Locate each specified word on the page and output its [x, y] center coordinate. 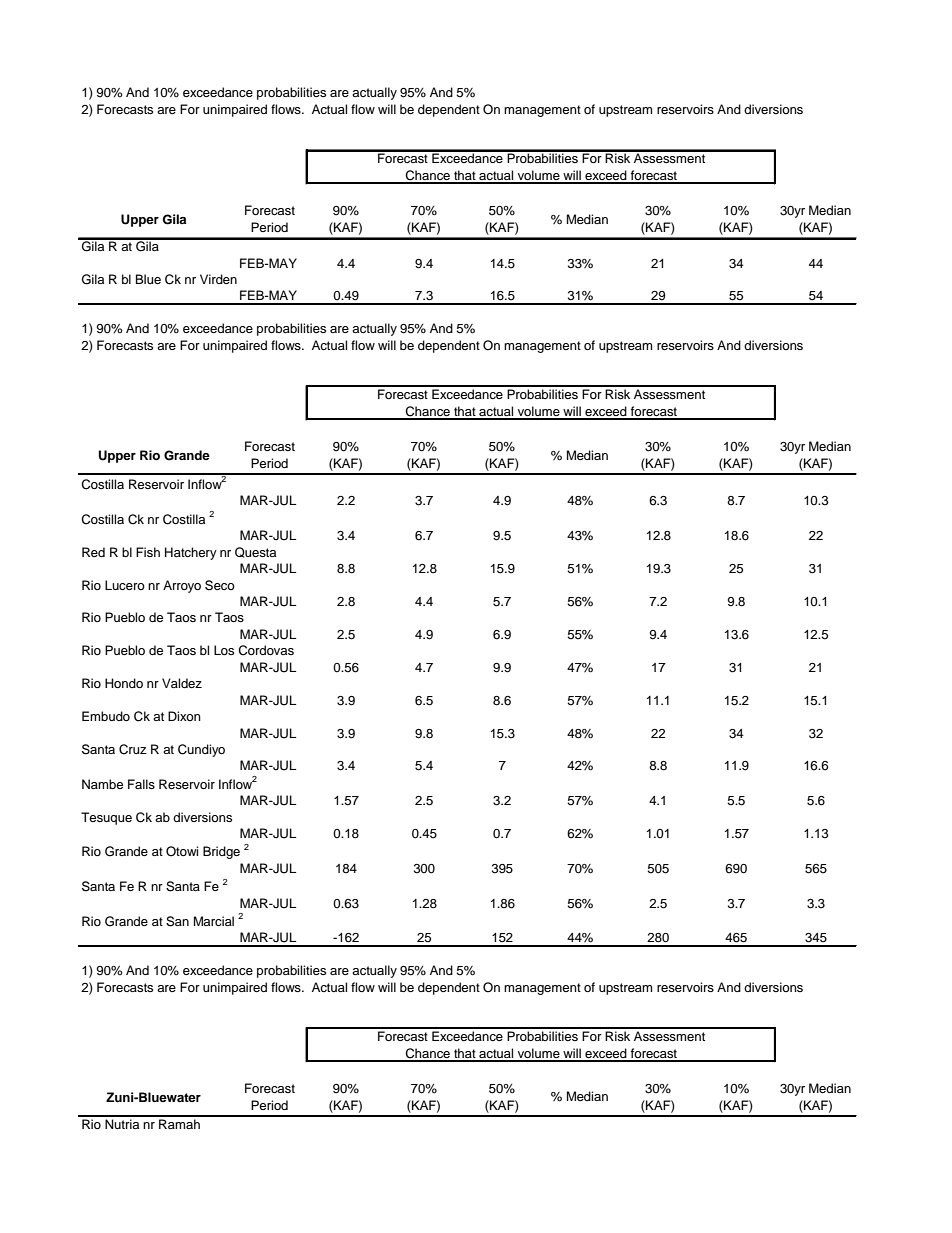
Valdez [182, 683]
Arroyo [182, 586]
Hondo [124, 683]
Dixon [184, 716]
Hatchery [191, 553]
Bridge [221, 852]
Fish [148, 552]
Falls [141, 784]
